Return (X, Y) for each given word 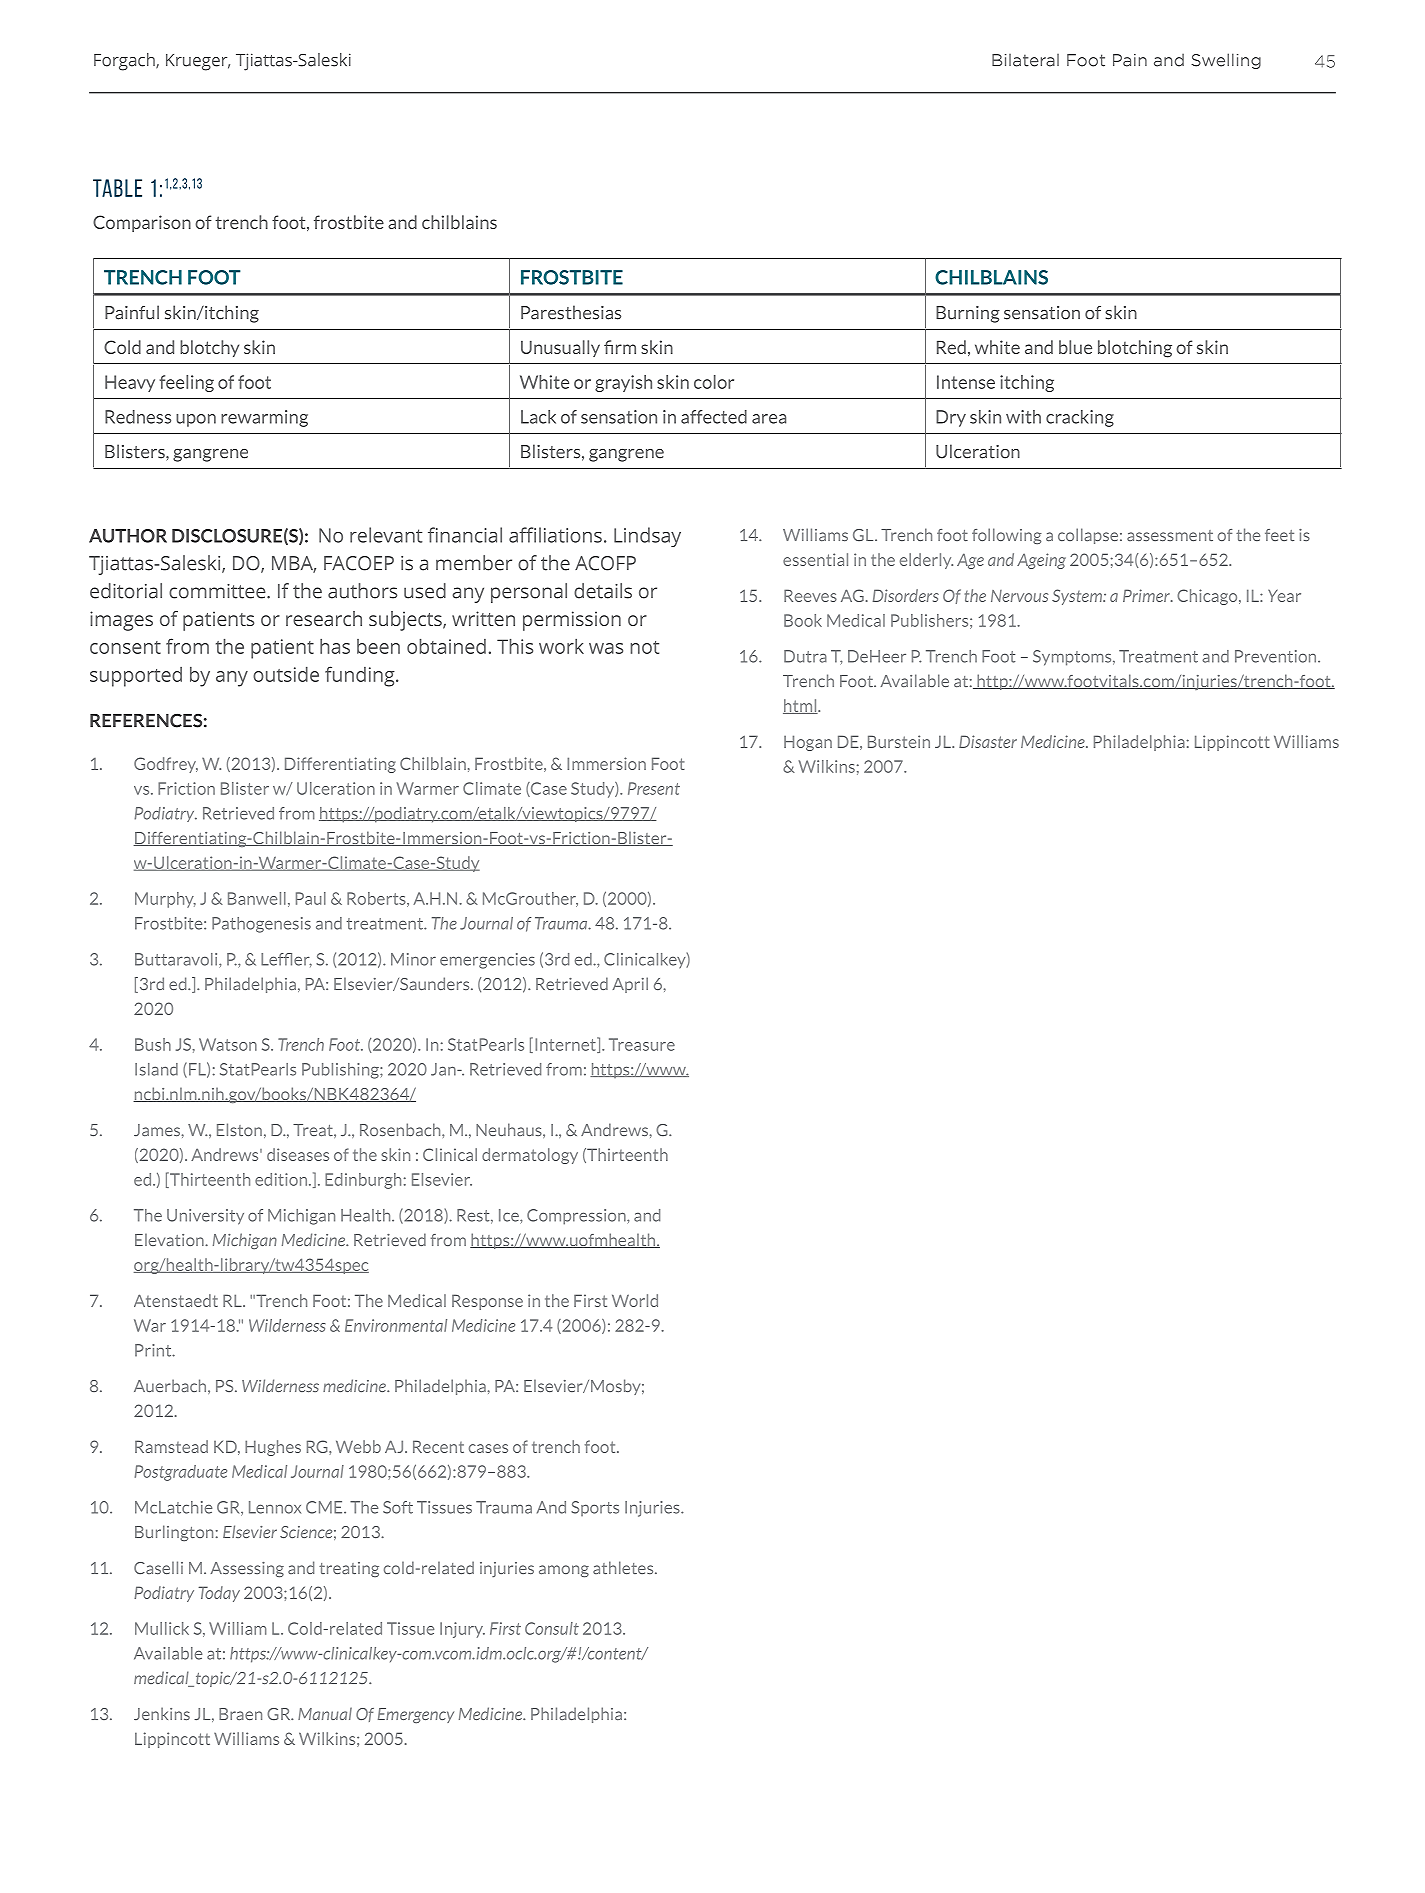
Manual (325, 1713)
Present (654, 788)
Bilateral (1025, 60)
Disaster (988, 741)
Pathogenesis (261, 925)
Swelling (1226, 61)
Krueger (198, 62)
